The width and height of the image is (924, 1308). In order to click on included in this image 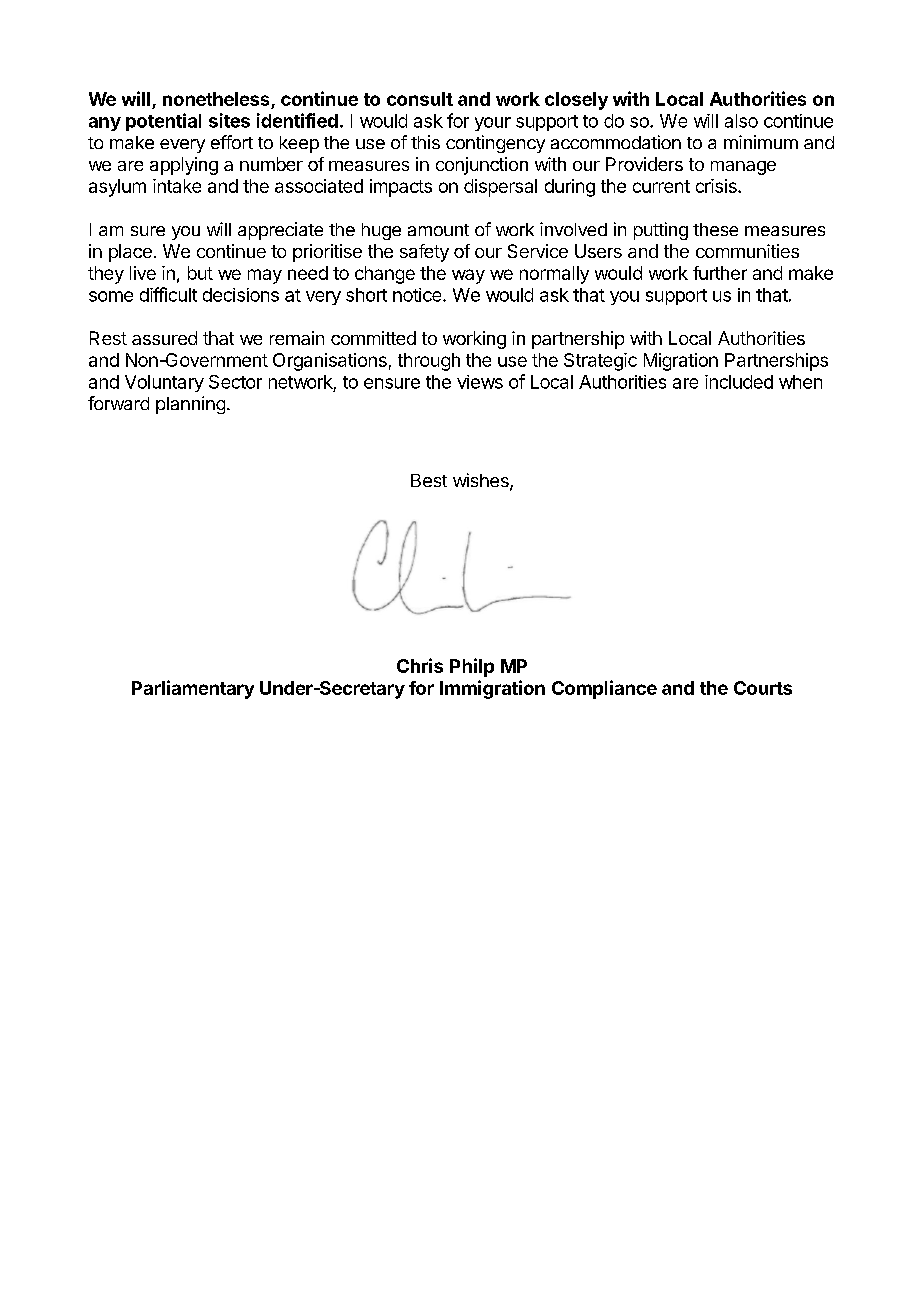, I will do `click(739, 382)`.
